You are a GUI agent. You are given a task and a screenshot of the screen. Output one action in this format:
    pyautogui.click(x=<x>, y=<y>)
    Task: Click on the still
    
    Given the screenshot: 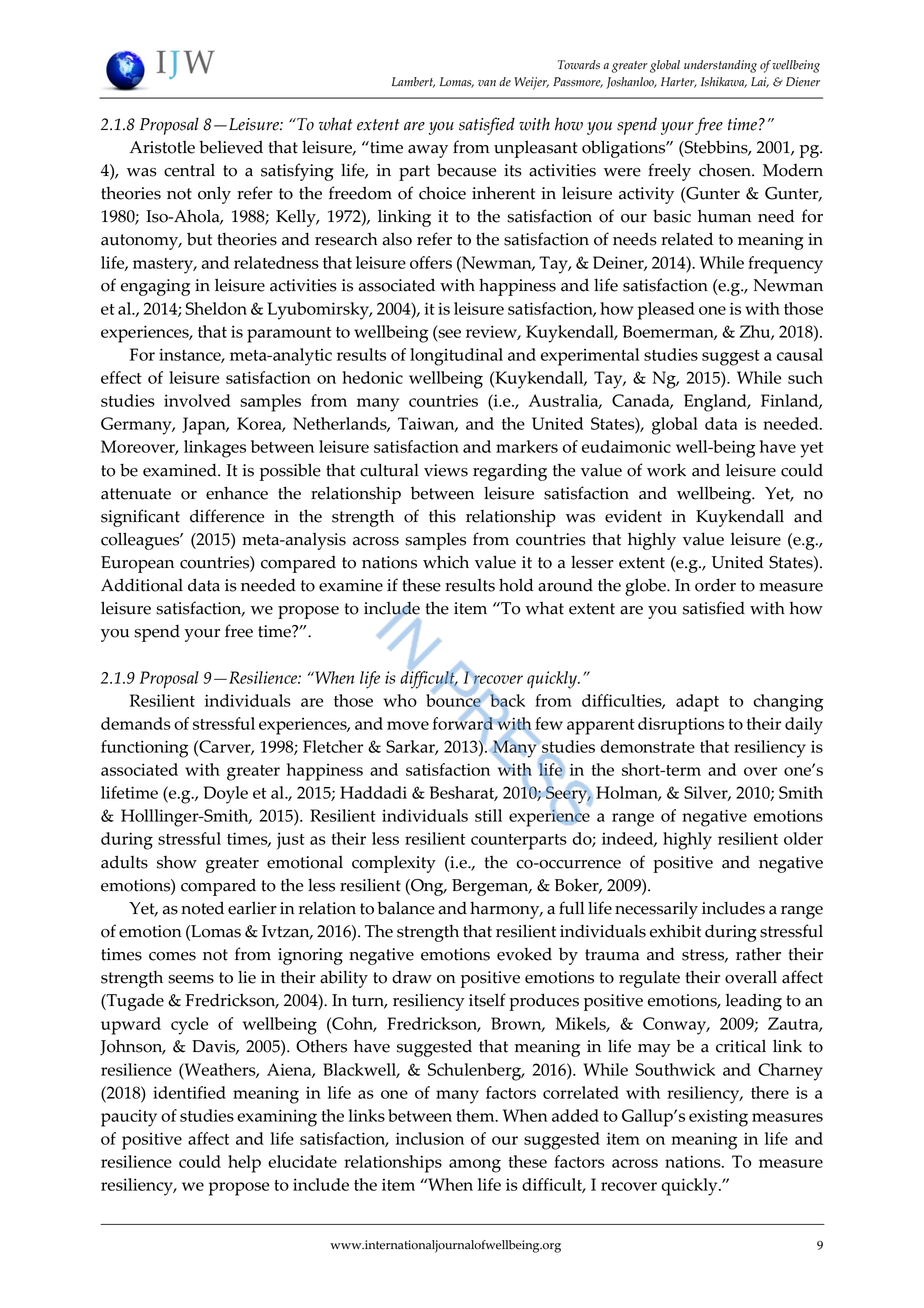 What is the action you would take?
    pyautogui.click(x=488, y=815)
